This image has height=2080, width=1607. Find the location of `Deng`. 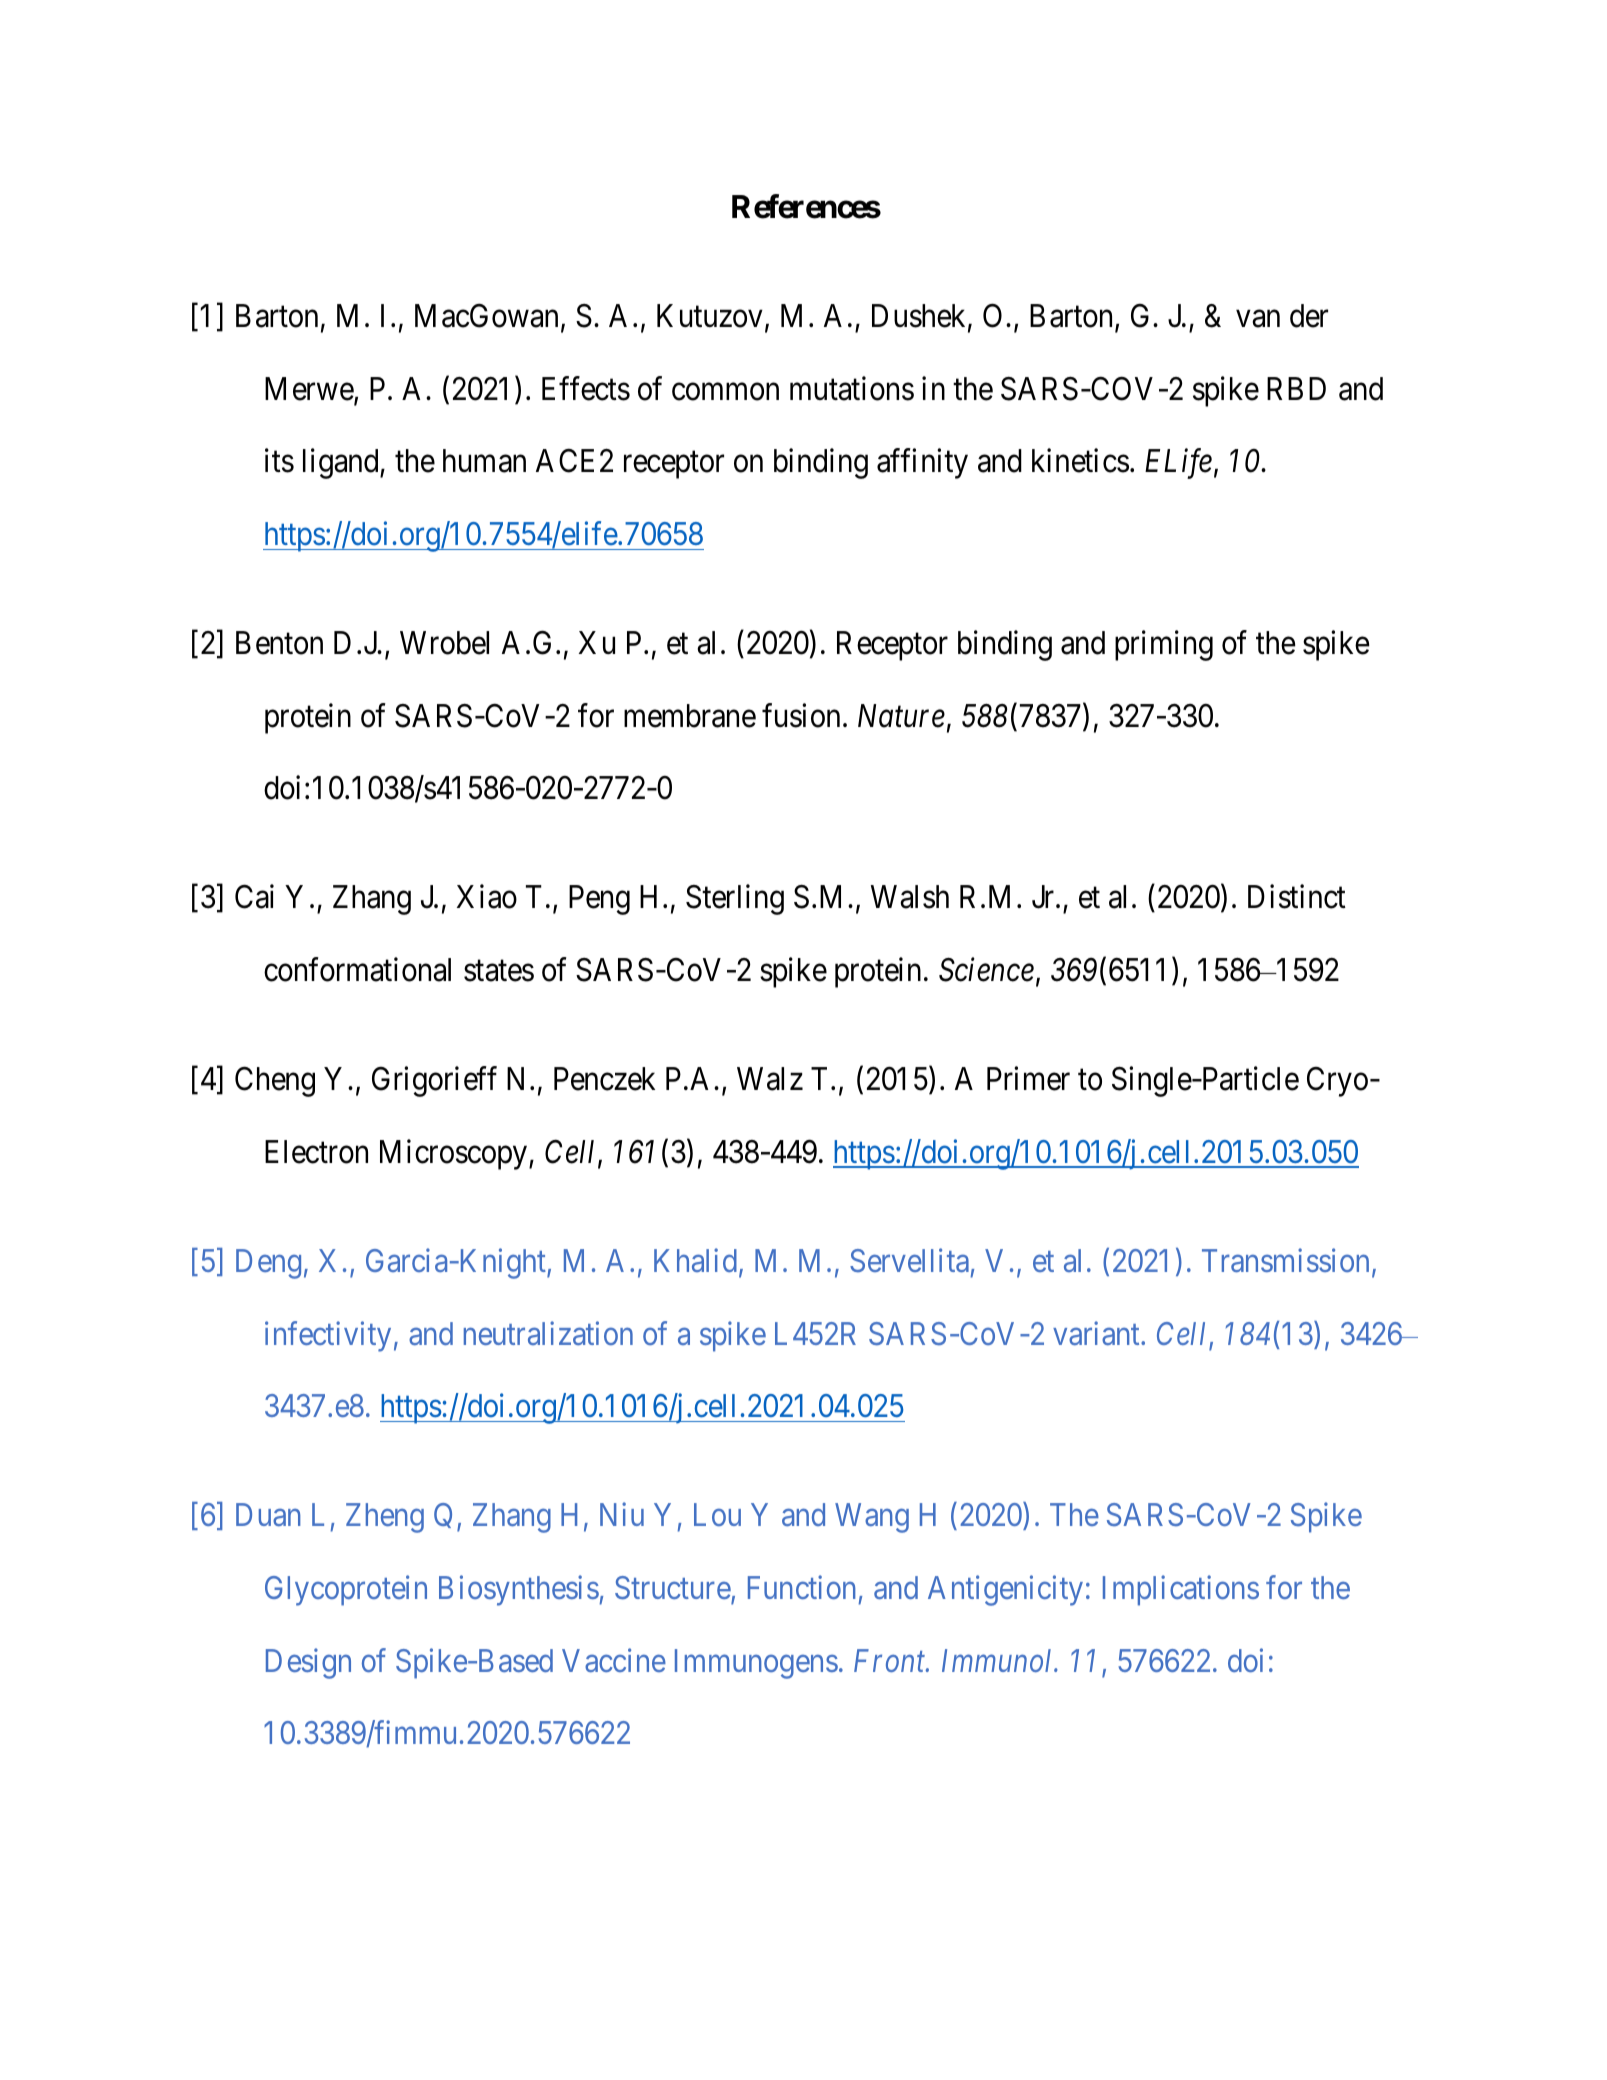

Deng is located at coordinates (268, 1264).
